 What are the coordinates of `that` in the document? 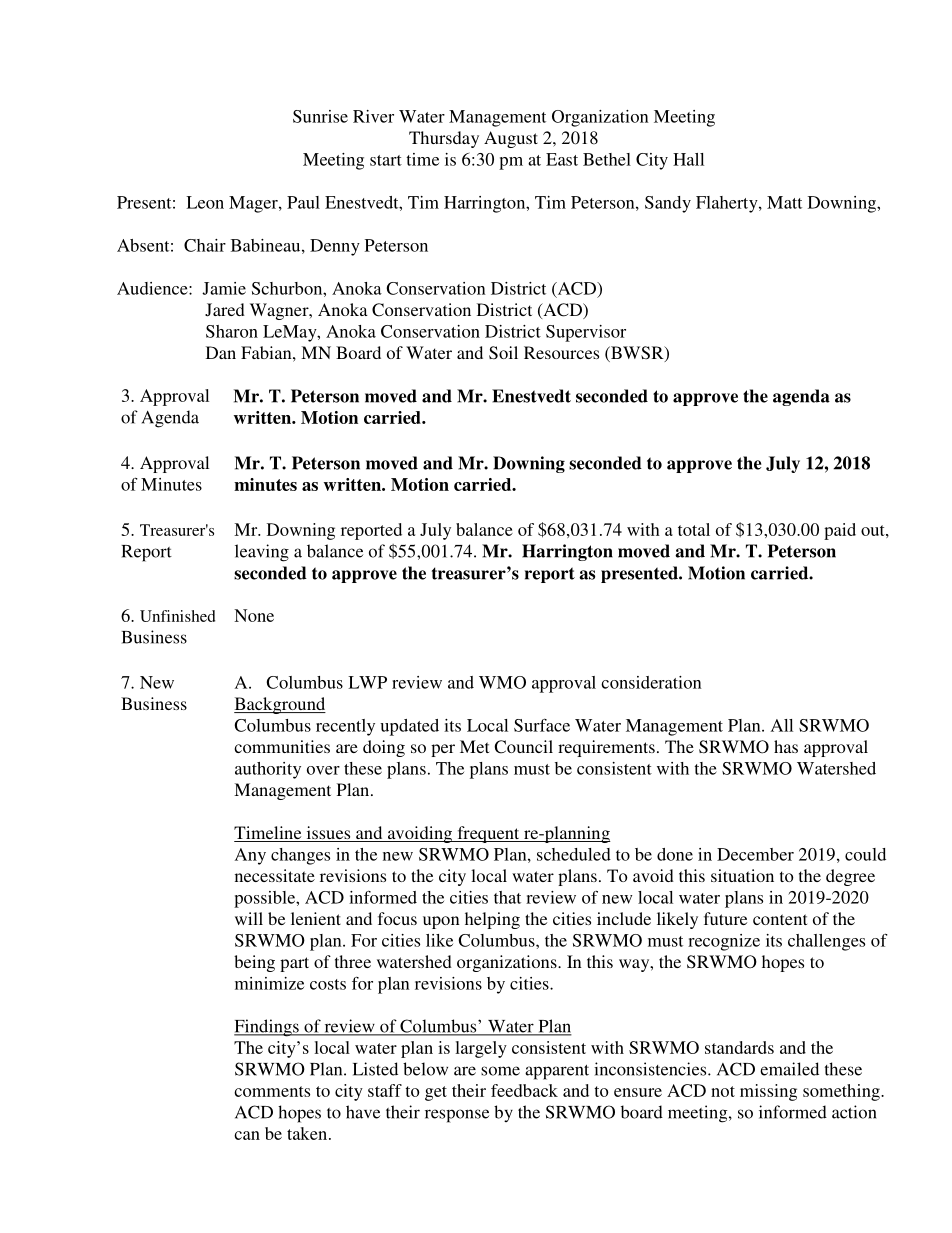 It's located at (507, 897).
